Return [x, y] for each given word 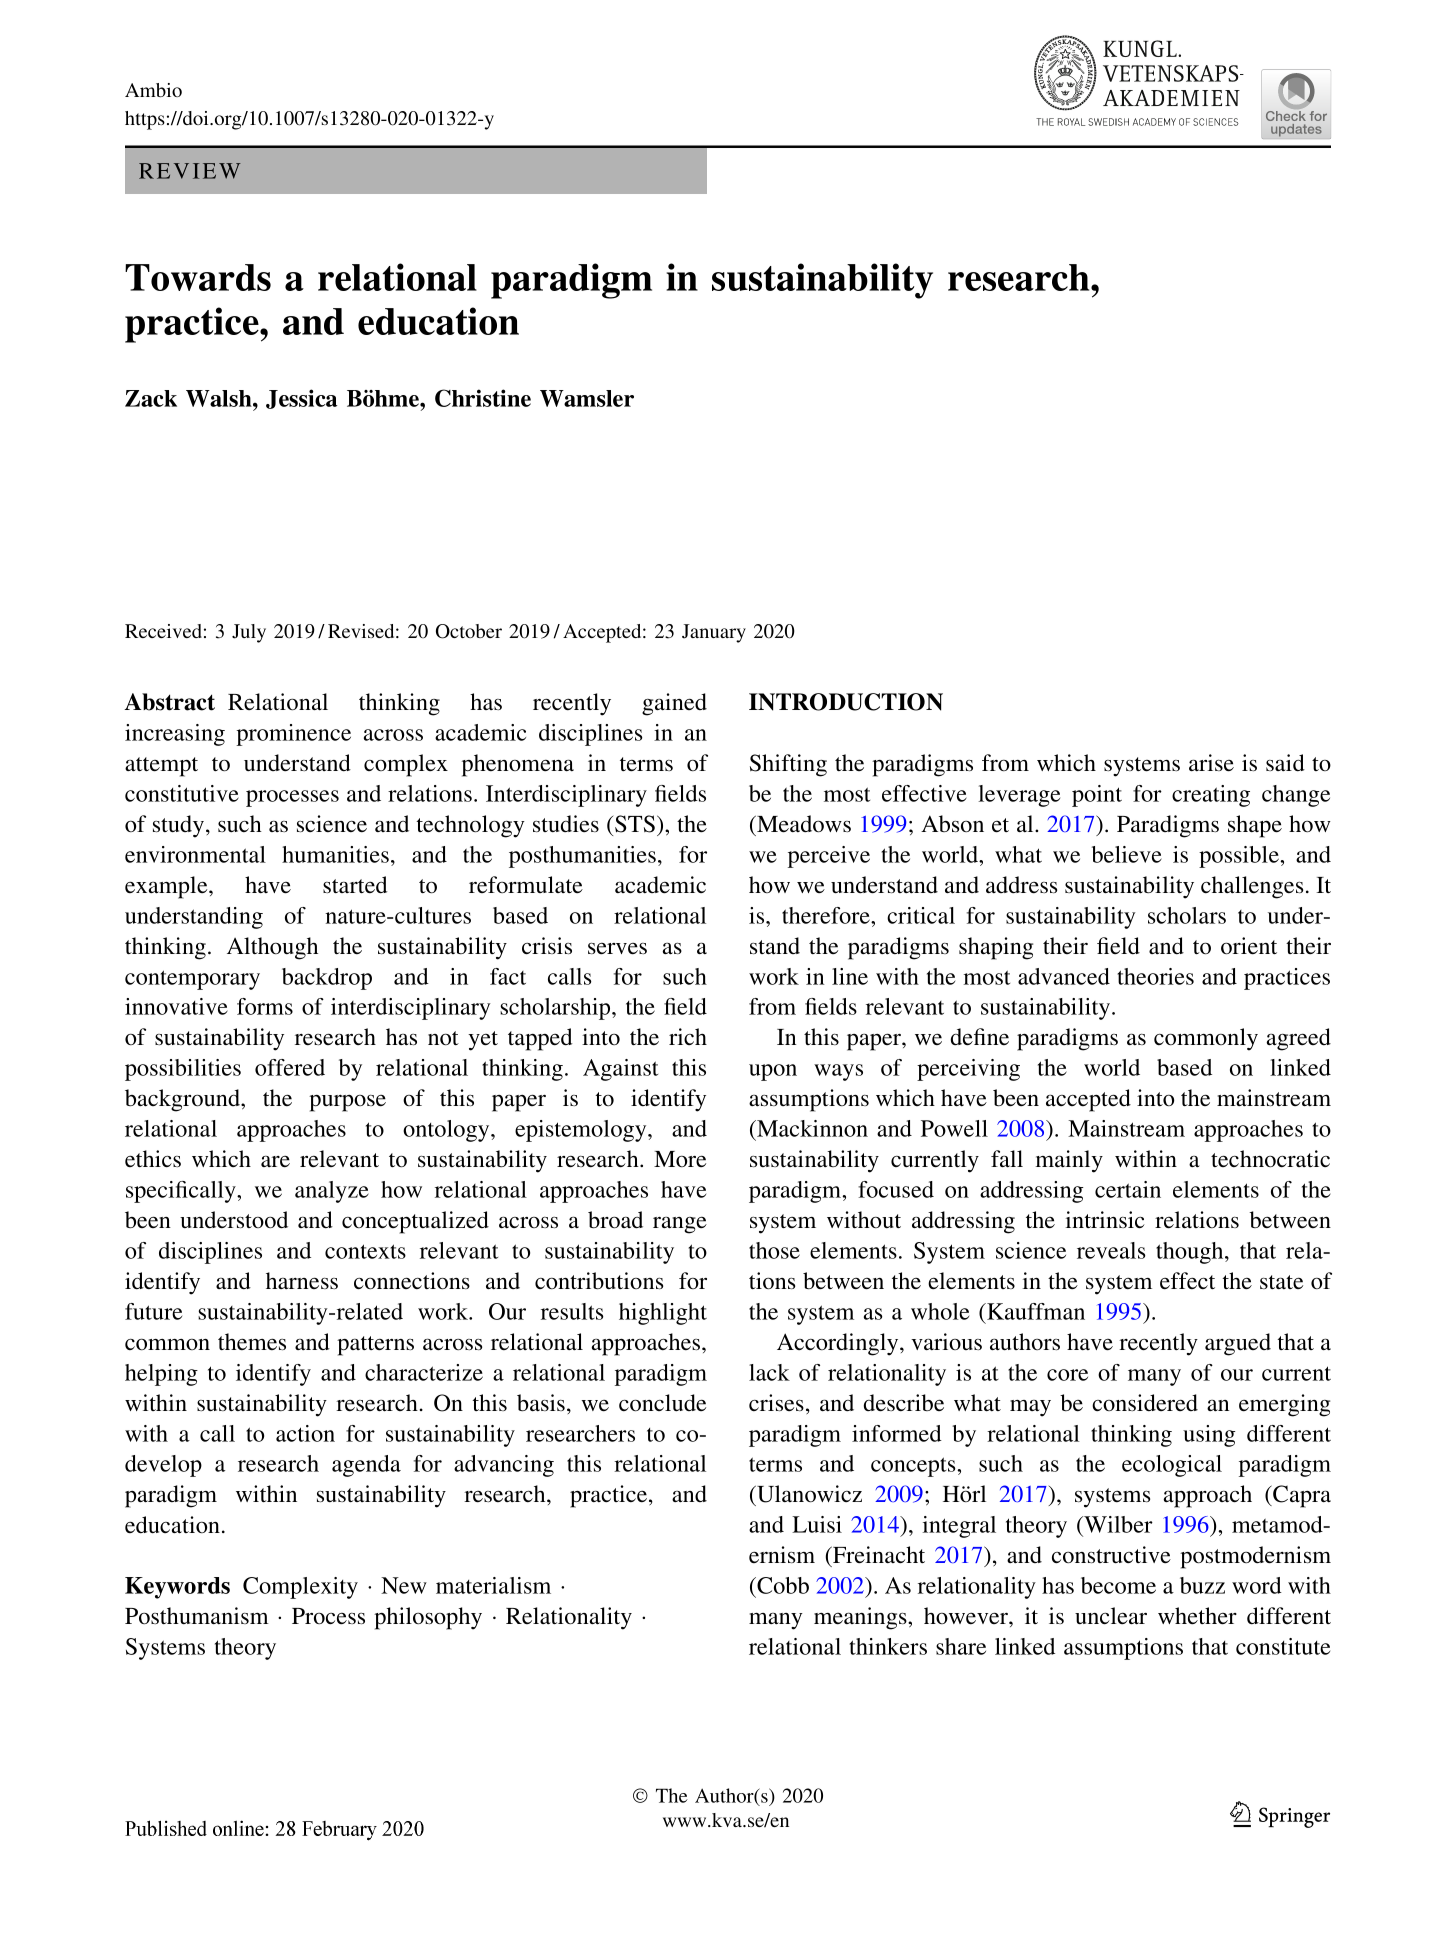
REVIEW [190, 171]
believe [1127, 854]
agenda [366, 1466]
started [355, 885]
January [714, 633]
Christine [483, 398]
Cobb [782, 1585]
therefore [827, 915]
